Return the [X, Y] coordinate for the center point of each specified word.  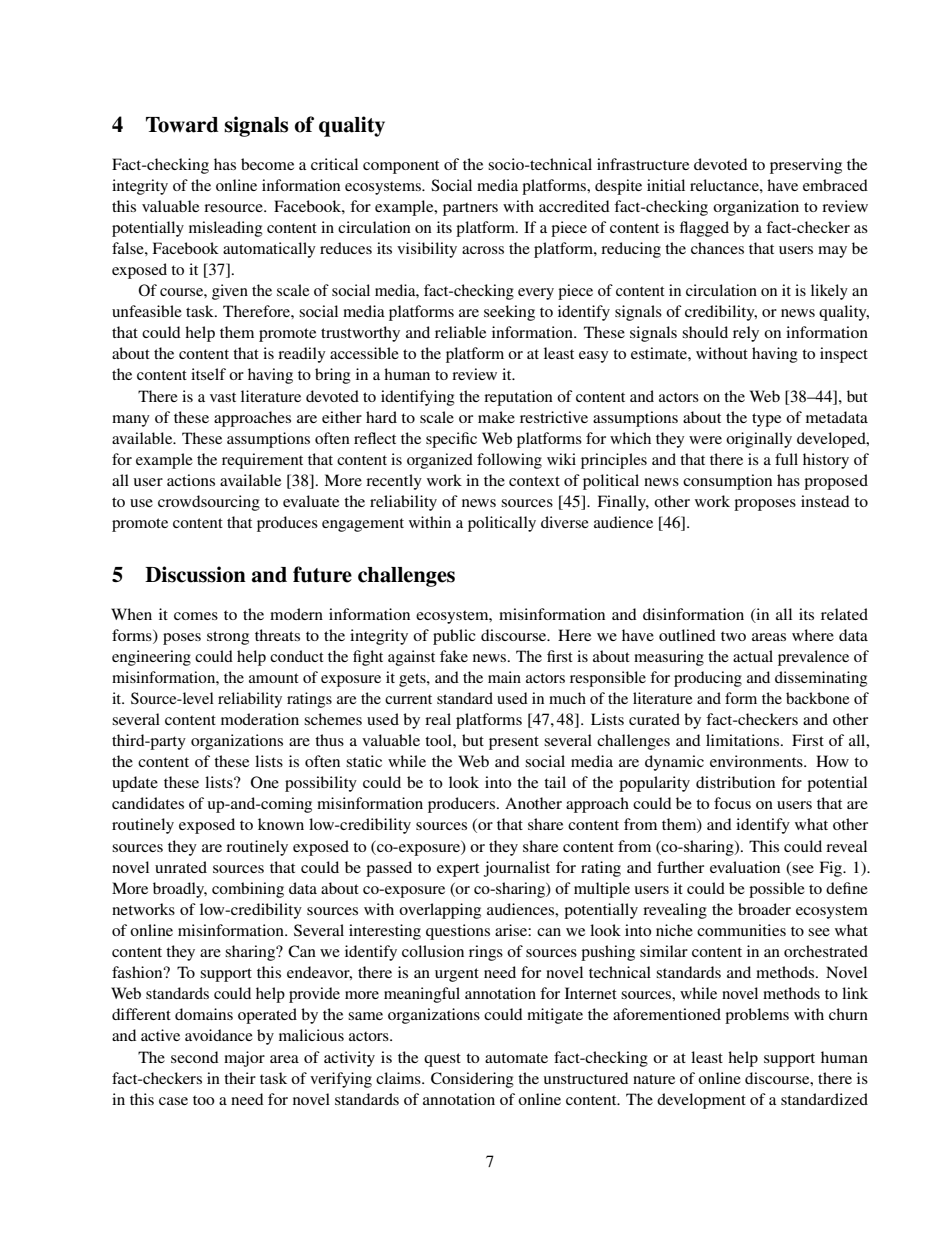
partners [470, 209]
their [240, 1078]
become [267, 164]
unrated [181, 867]
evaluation [745, 867]
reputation [518, 398]
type [766, 420]
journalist [516, 869]
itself [208, 374]
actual [753, 656]
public [454, 637]
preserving [806, 166]
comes [196, 616]
